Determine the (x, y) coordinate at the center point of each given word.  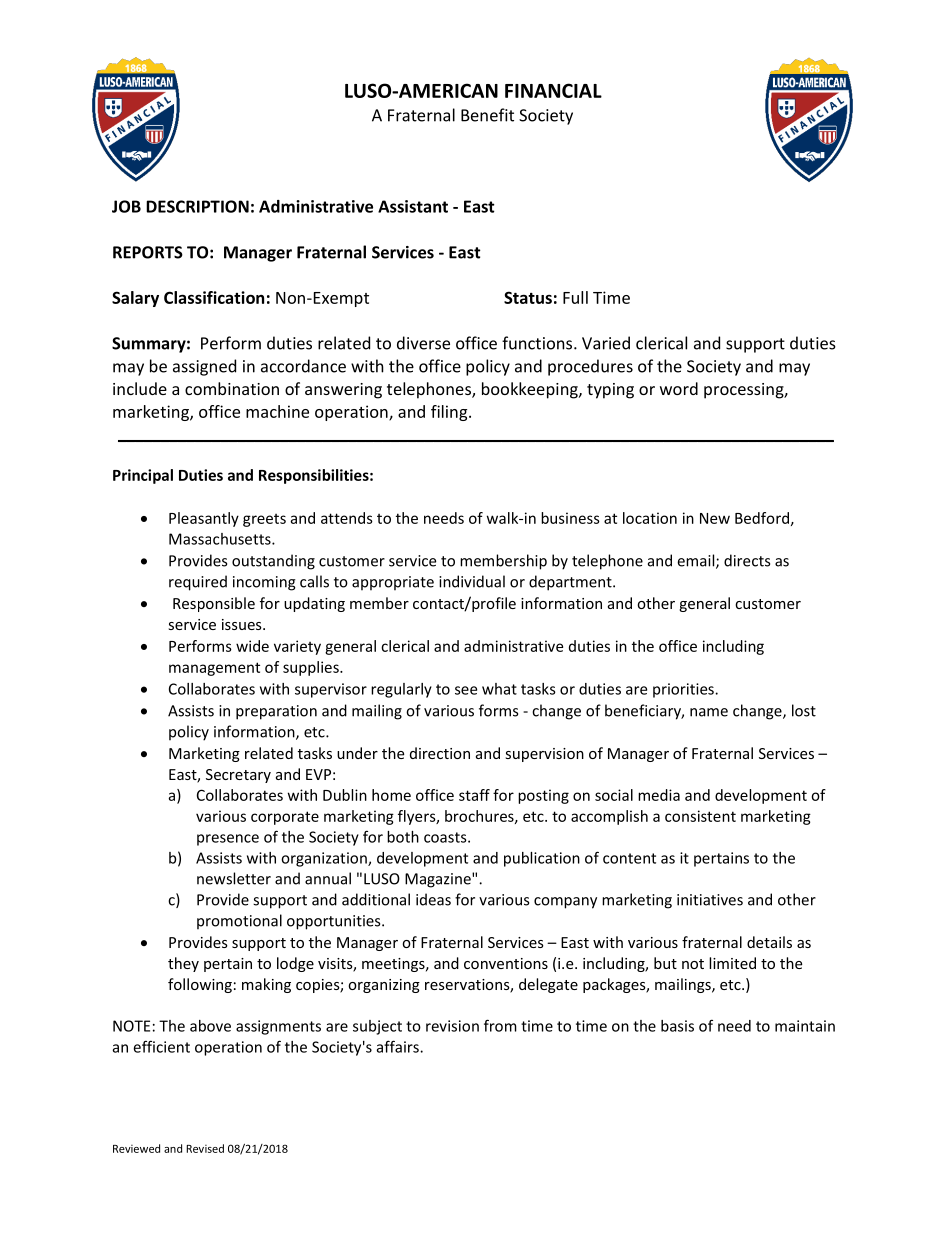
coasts (446, 837)
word (679, 388)
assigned (204, 367)
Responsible (214, 604)
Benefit (487, 115)
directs (747, 560)
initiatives (710, 900)
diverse (423, 343)
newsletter (234, 878)
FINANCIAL (553, 90)
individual (472, 581)
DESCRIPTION (197, 206)
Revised (205, 1148)
